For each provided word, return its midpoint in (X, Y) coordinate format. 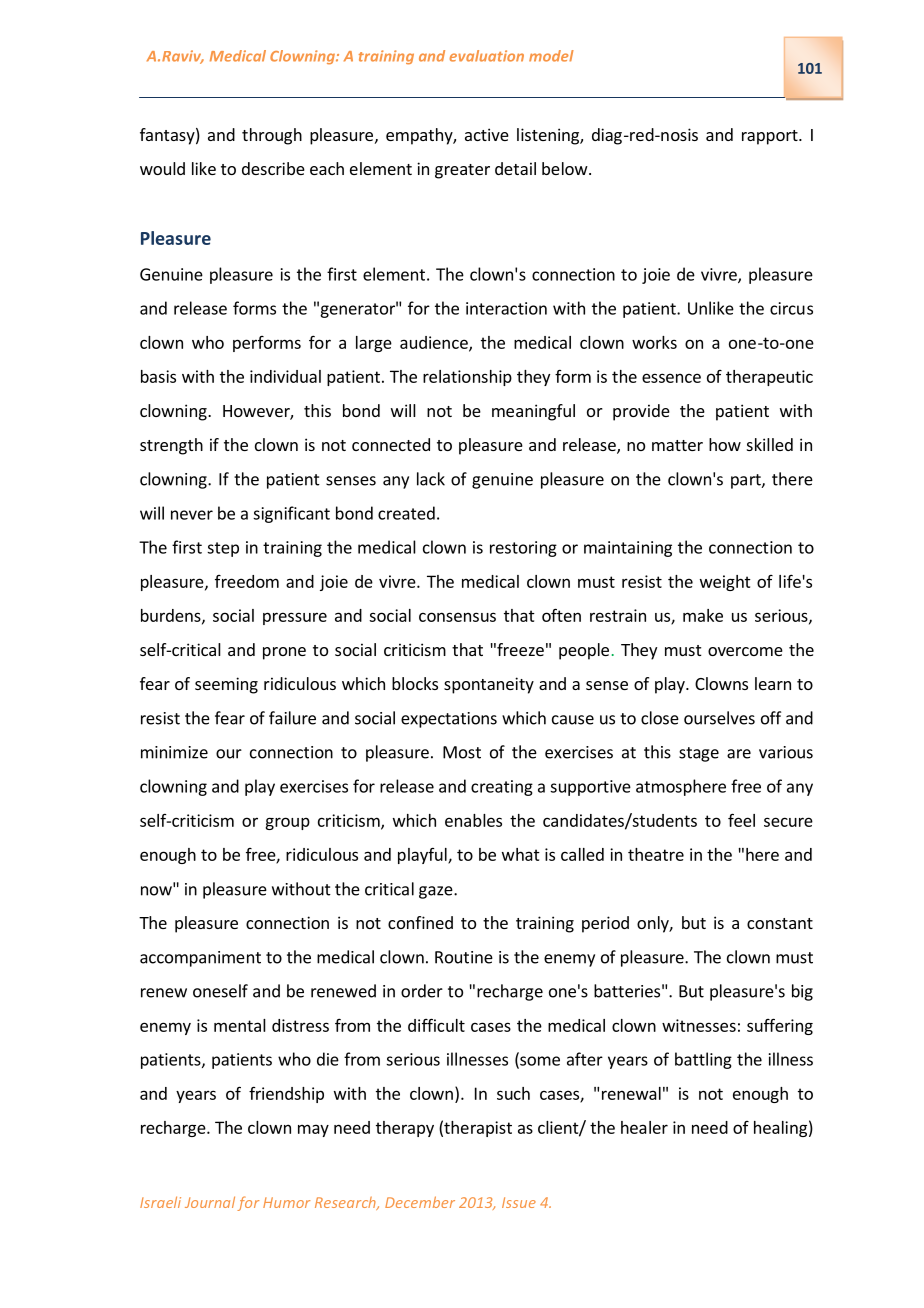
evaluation (487, 56)
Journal (210, 1202)
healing (780, 1129)
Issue (519, 1202)
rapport (771, 137)
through (272, 136)
